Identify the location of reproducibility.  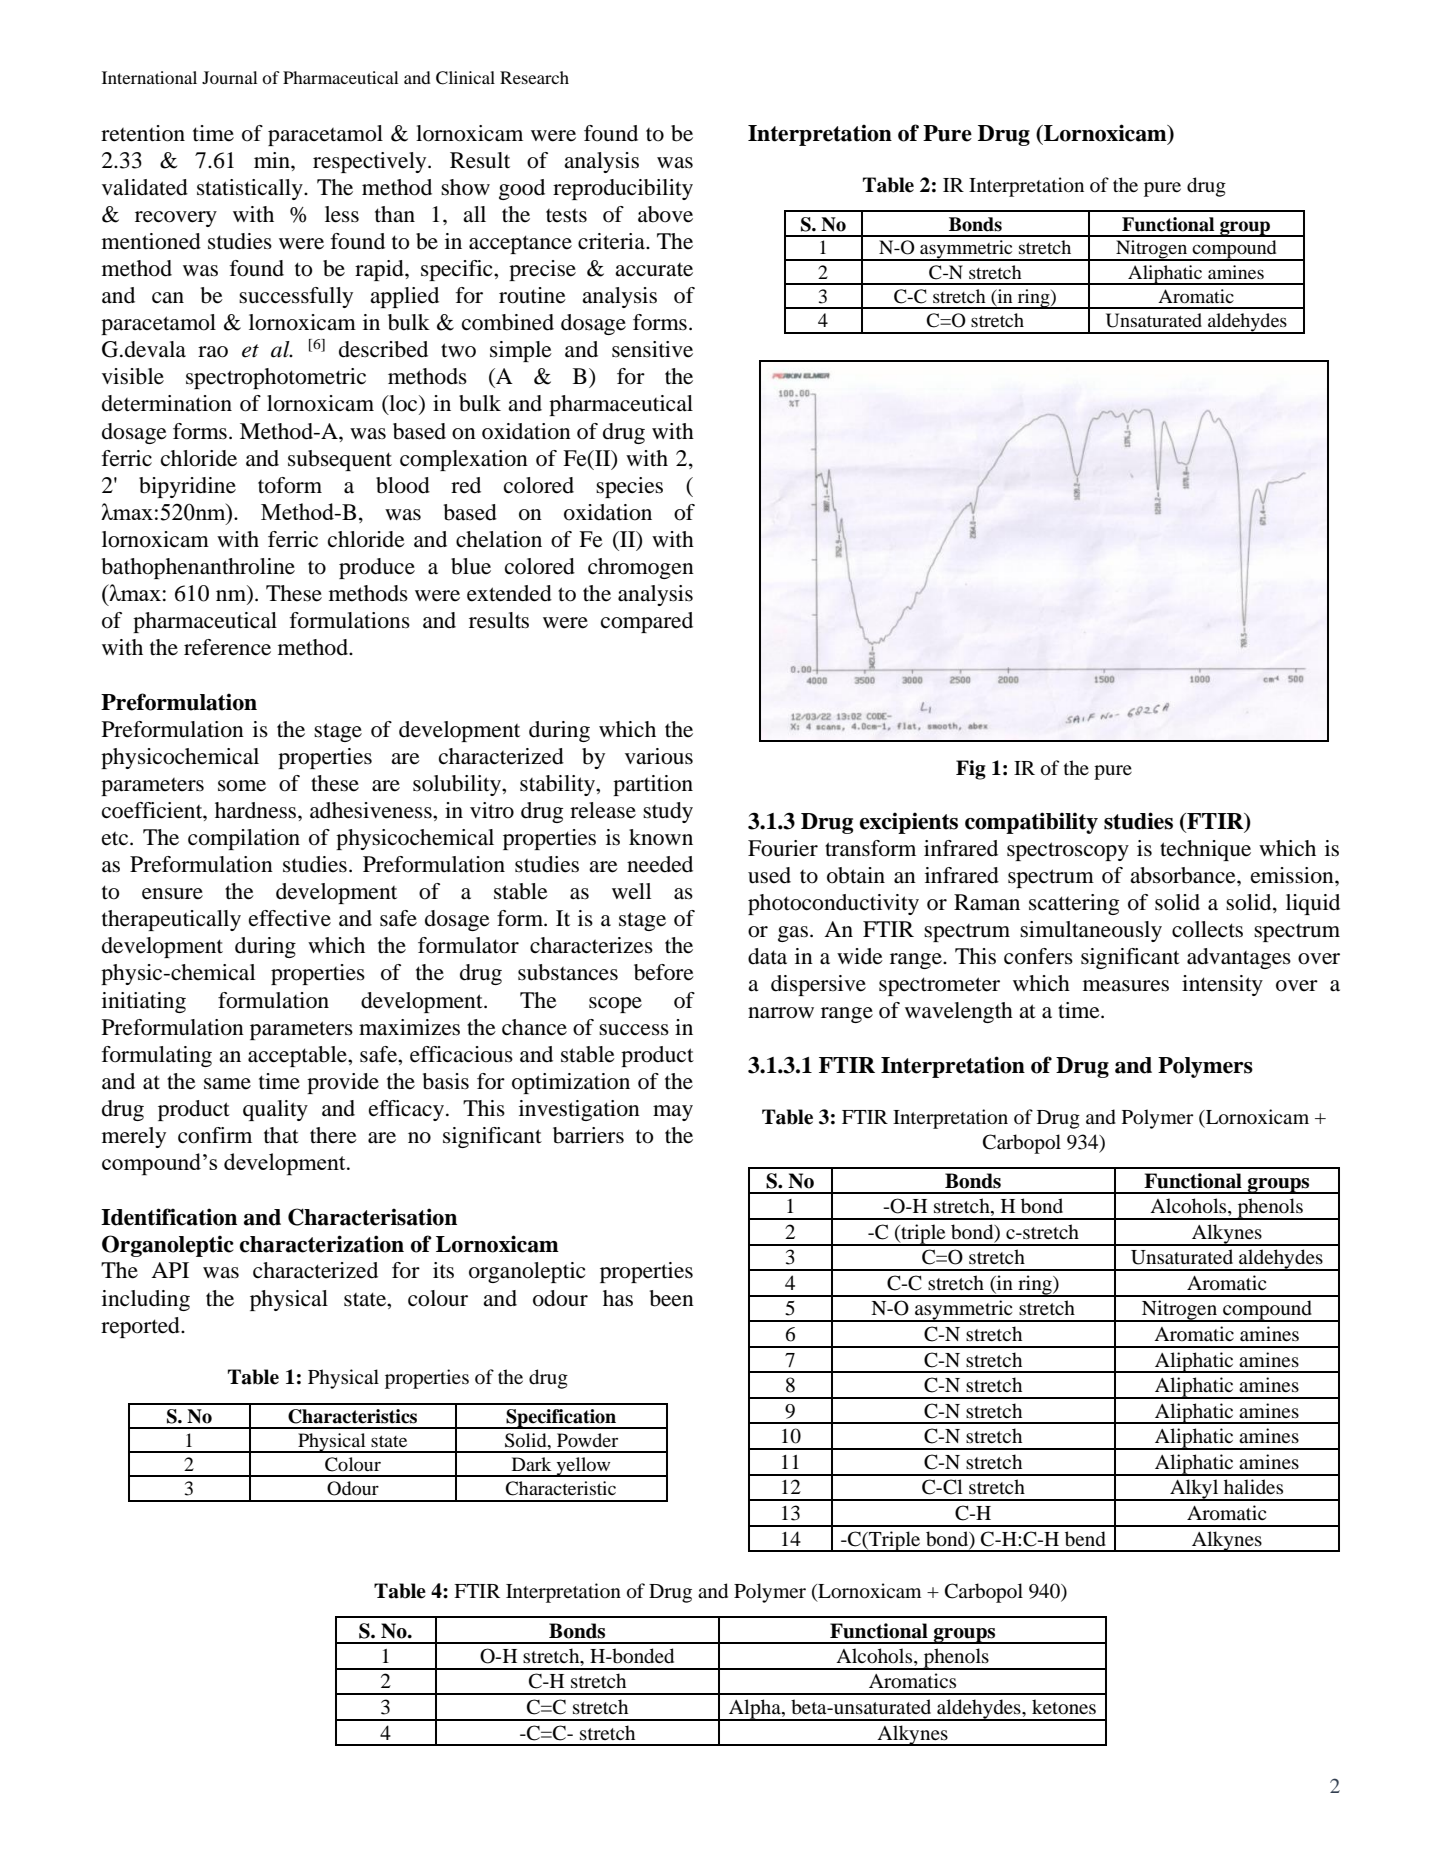
(623, 189).
